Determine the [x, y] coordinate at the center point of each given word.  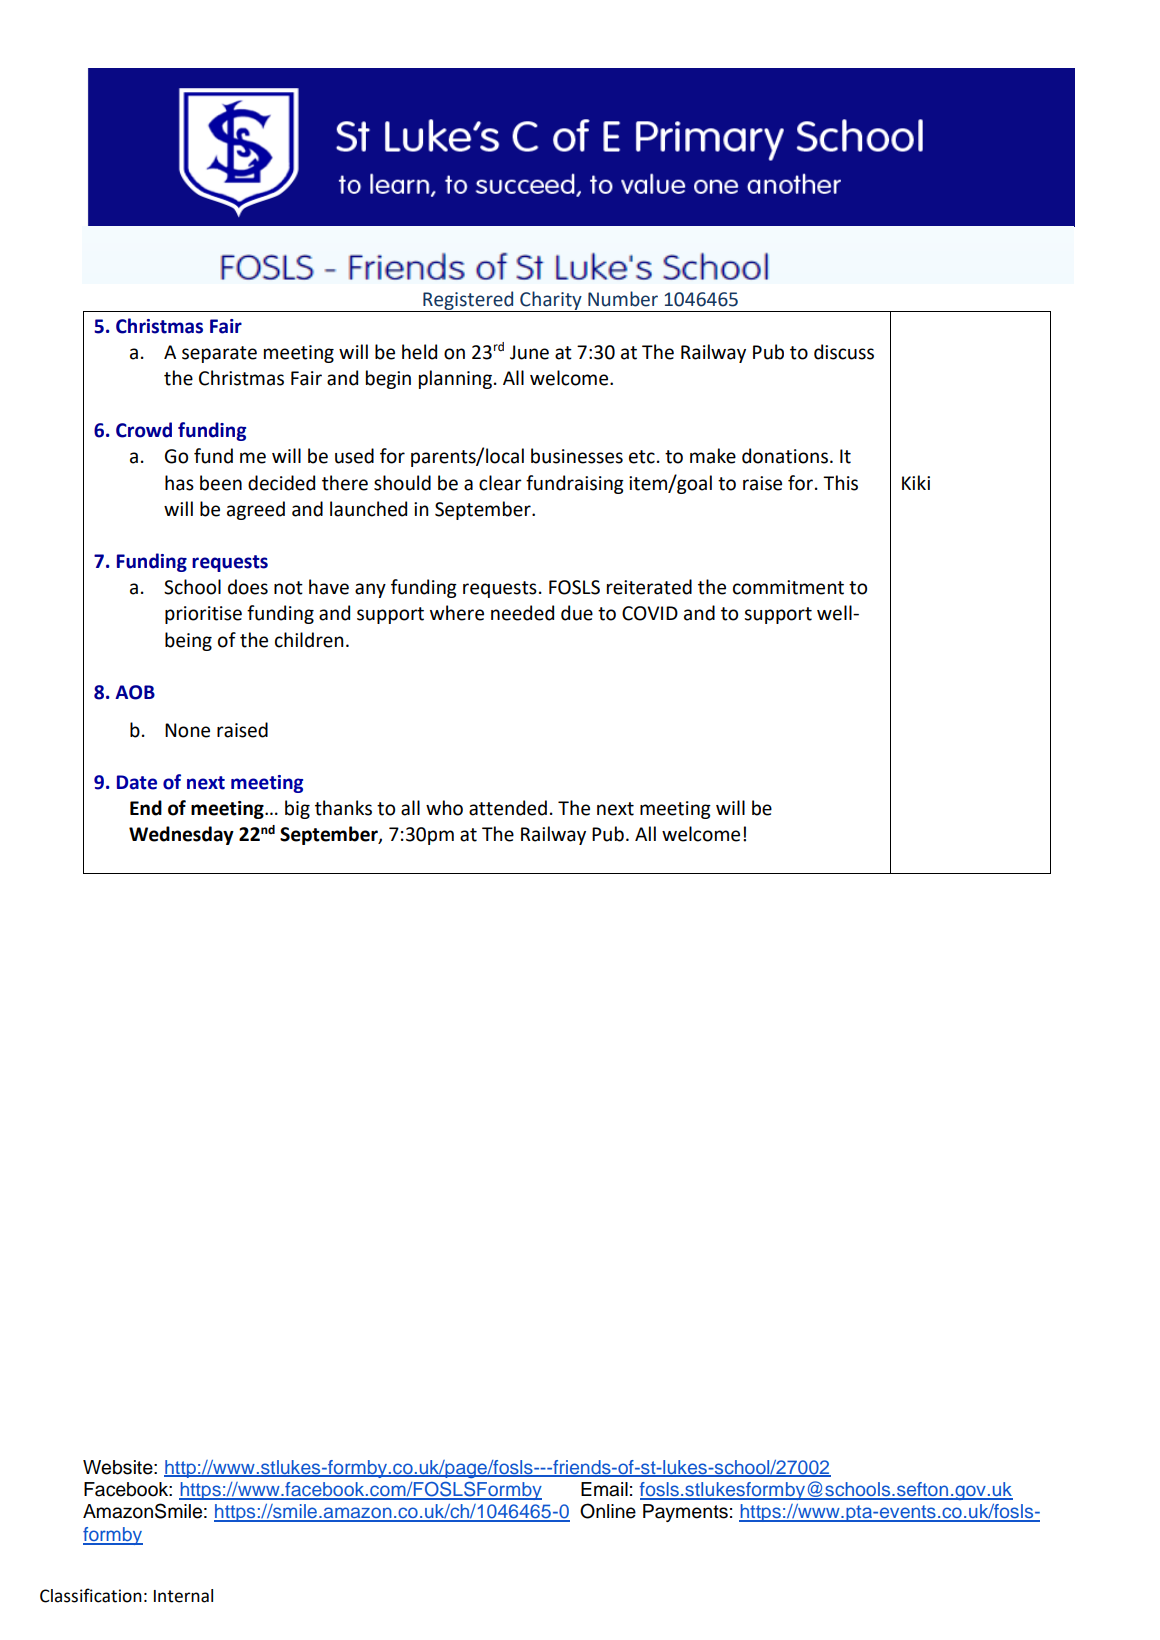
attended [508, 808]
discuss [844, 352]
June [529, 352]
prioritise [203, 615]
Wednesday [181, 835]
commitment [788, 587]
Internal [183, 1596]
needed [522, 613]
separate [219, 354]
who [444, 808]
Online [608, 1511]
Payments [685, 1513]
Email [604, 1489]
